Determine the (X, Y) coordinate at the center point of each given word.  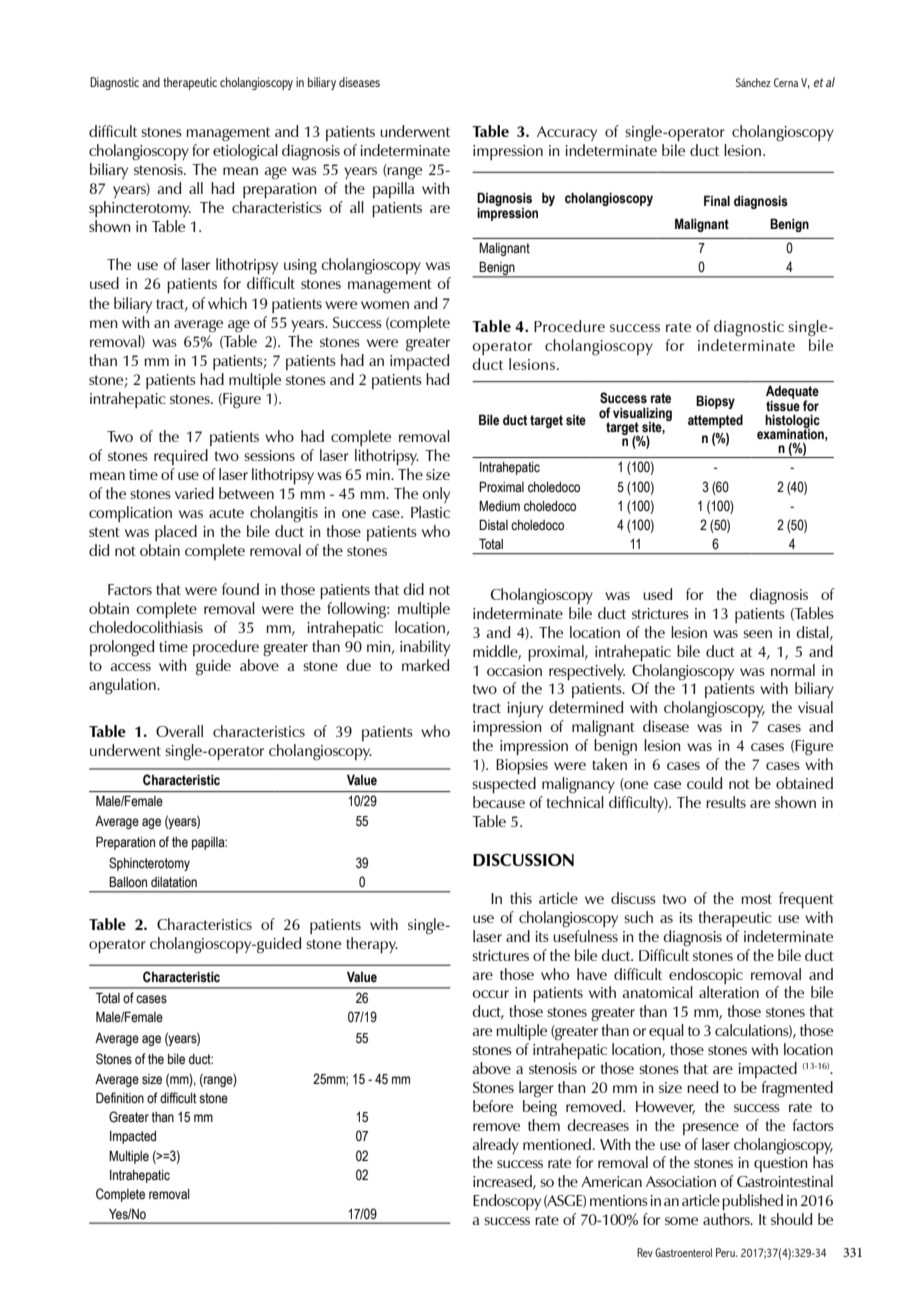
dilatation (174, 882)
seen (757, 634)
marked (425, 665)
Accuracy (567, 133)
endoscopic (706, 976)
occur (490, 994)
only (436, 495)
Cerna (786, 82)
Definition (120, 1098)
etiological (245, 152)
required (181, 457)
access (131, 667)
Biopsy (715, 402)
